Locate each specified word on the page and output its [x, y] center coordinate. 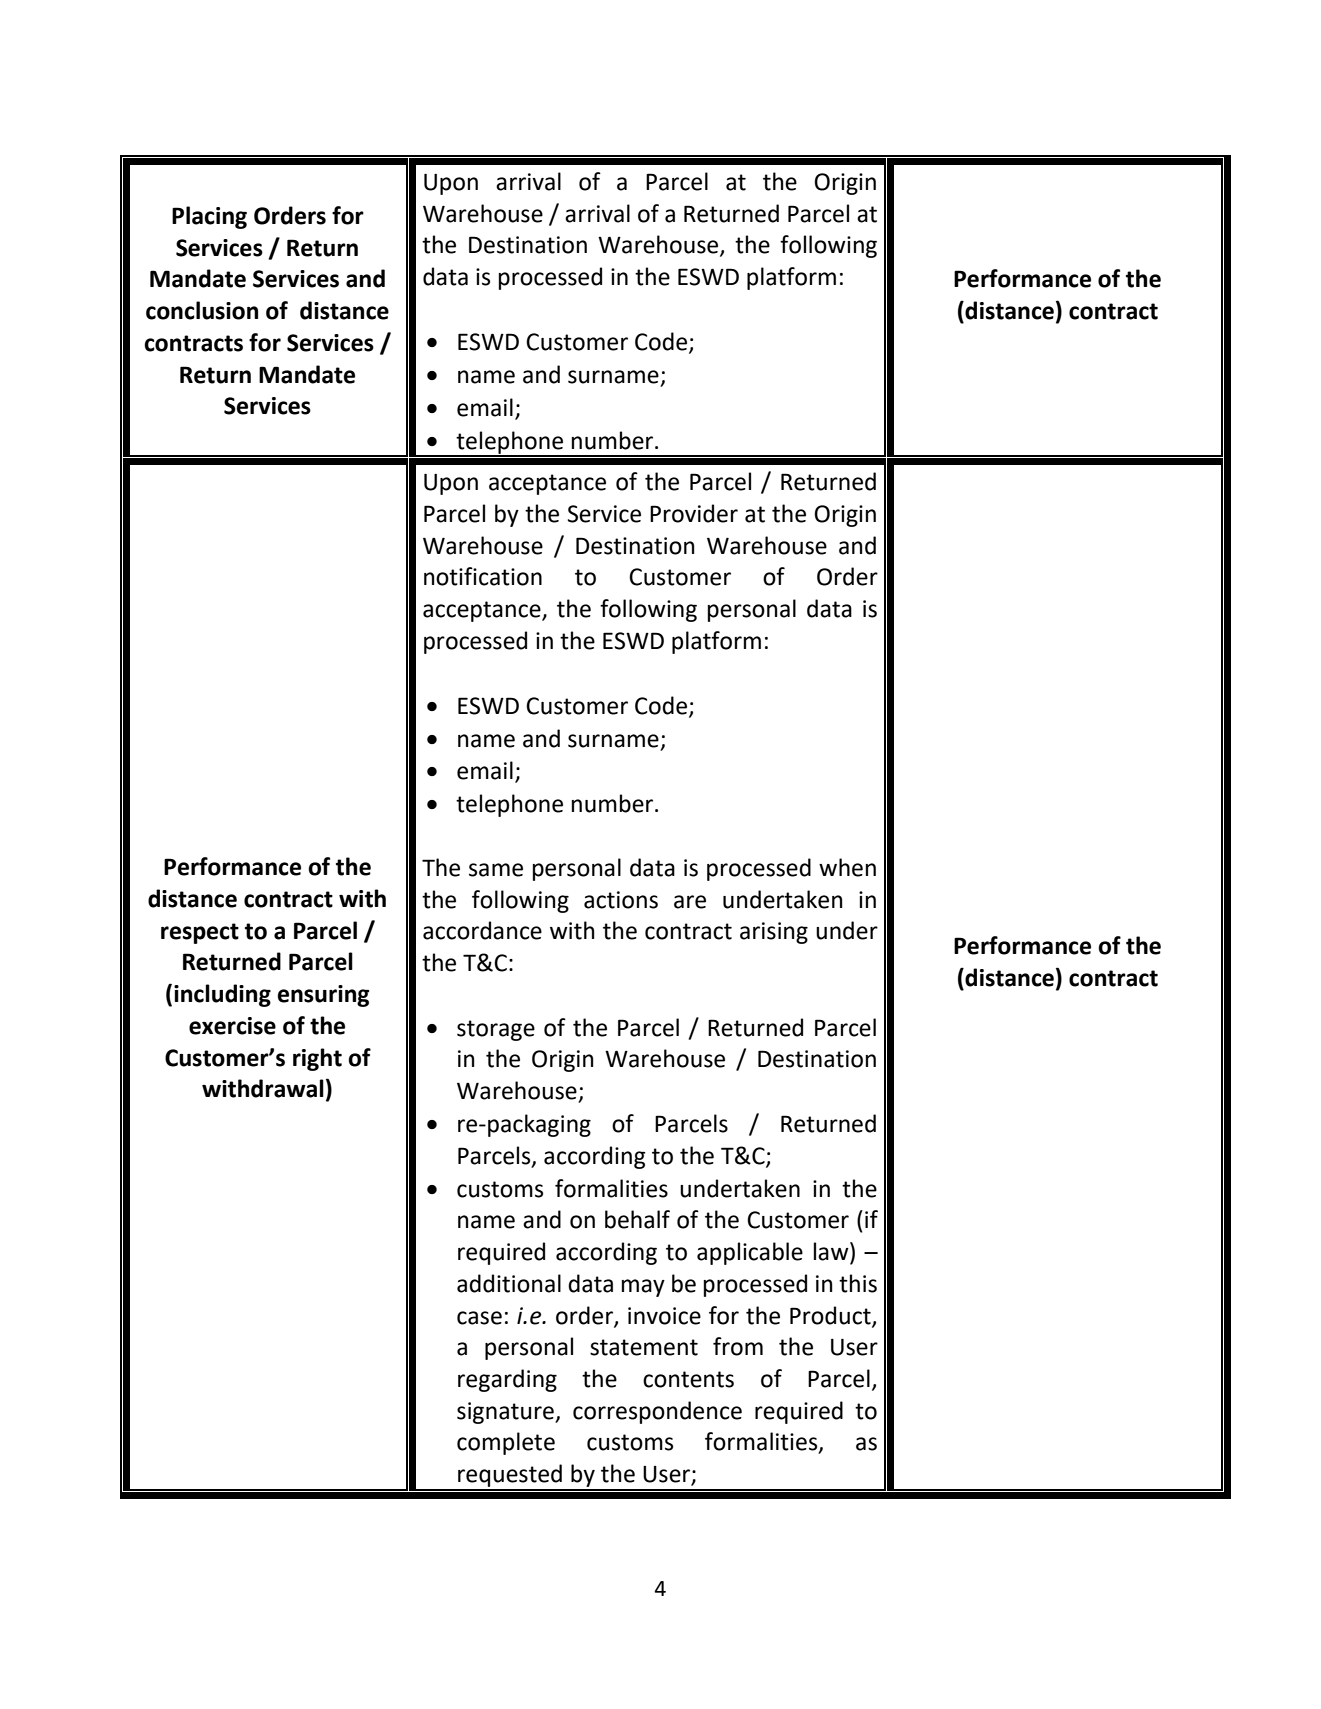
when [847, 867]
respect [200, 933]
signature [506, 1413]
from [738, 1346]
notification [483, 576]
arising [774, 933]
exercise [232, 1026]
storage [496, 1030]
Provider [694, 513]
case [479, 1318]
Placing [209, 217]
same [496, 870]
